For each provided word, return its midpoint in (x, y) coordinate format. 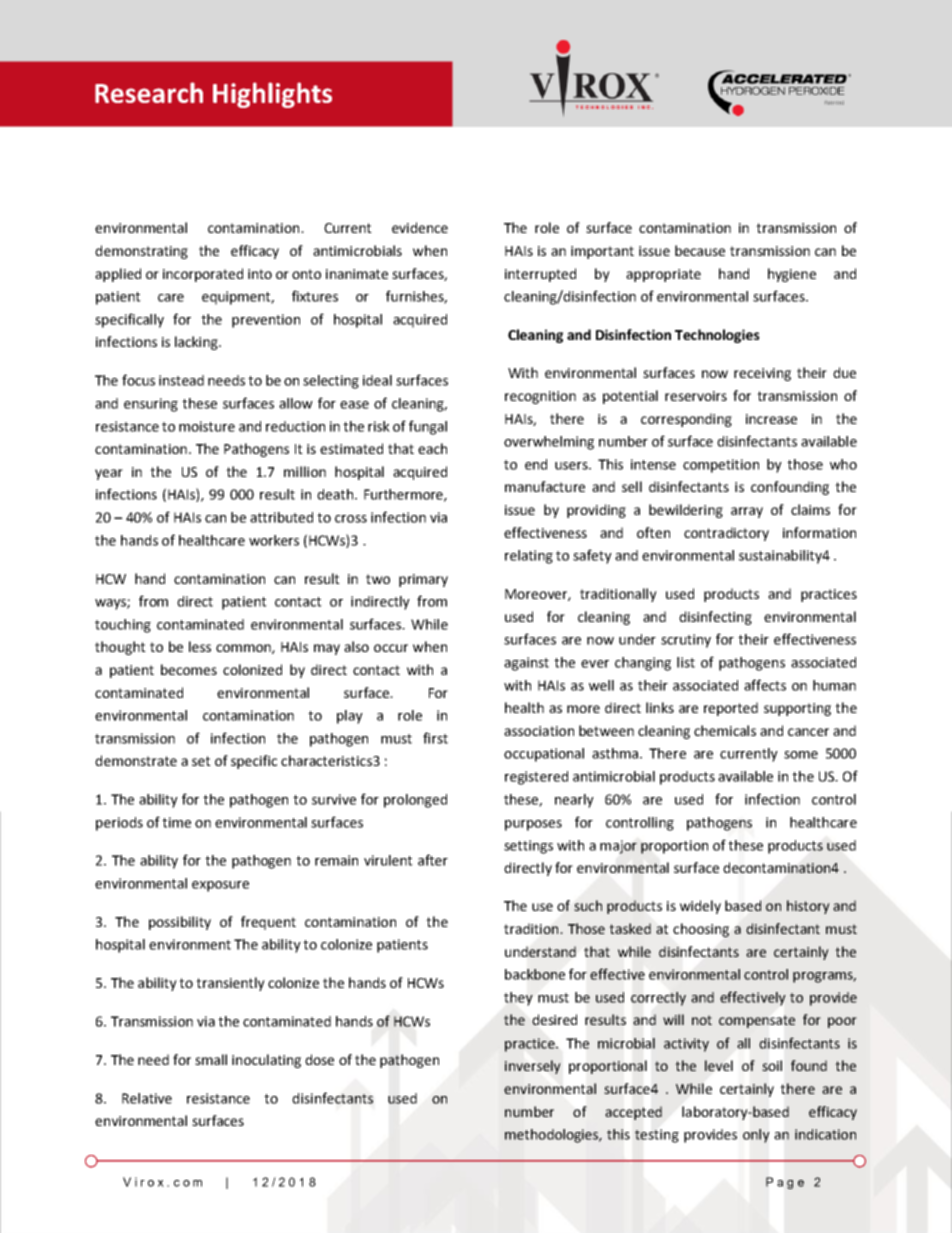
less (200, 646)
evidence (420, 227)
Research (149, 92)
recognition (540, 397)
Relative (147, 1098)
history (808, 907)
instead (181, 380)
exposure (220, 886)
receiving (762, 374)
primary (423, 580)
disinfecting (715, 618)
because (700, 250)
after (433, 860)
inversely (533, 1067)
